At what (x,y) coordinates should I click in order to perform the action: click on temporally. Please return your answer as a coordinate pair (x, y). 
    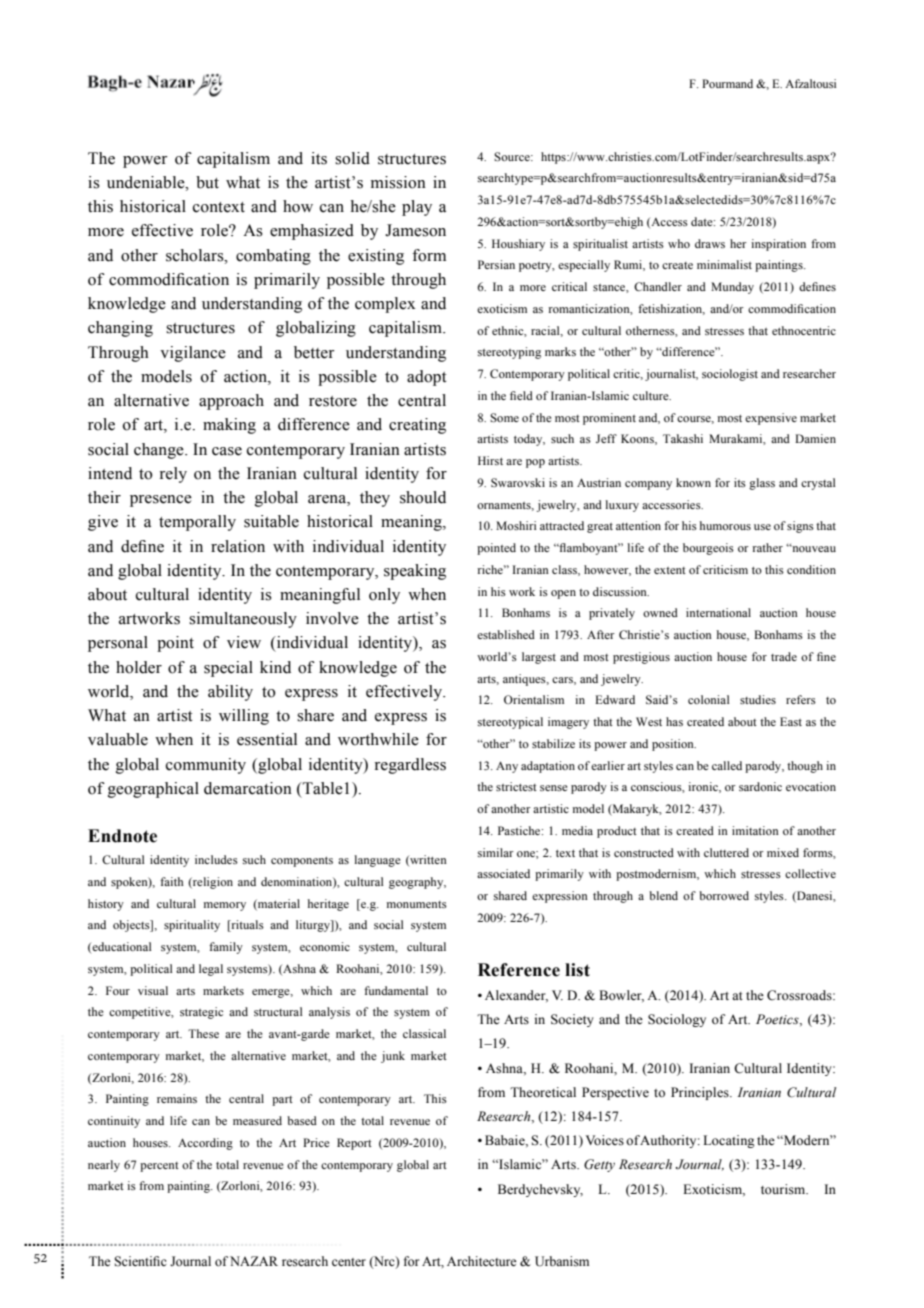
    Looking at the image, I should click on (197, 523).
